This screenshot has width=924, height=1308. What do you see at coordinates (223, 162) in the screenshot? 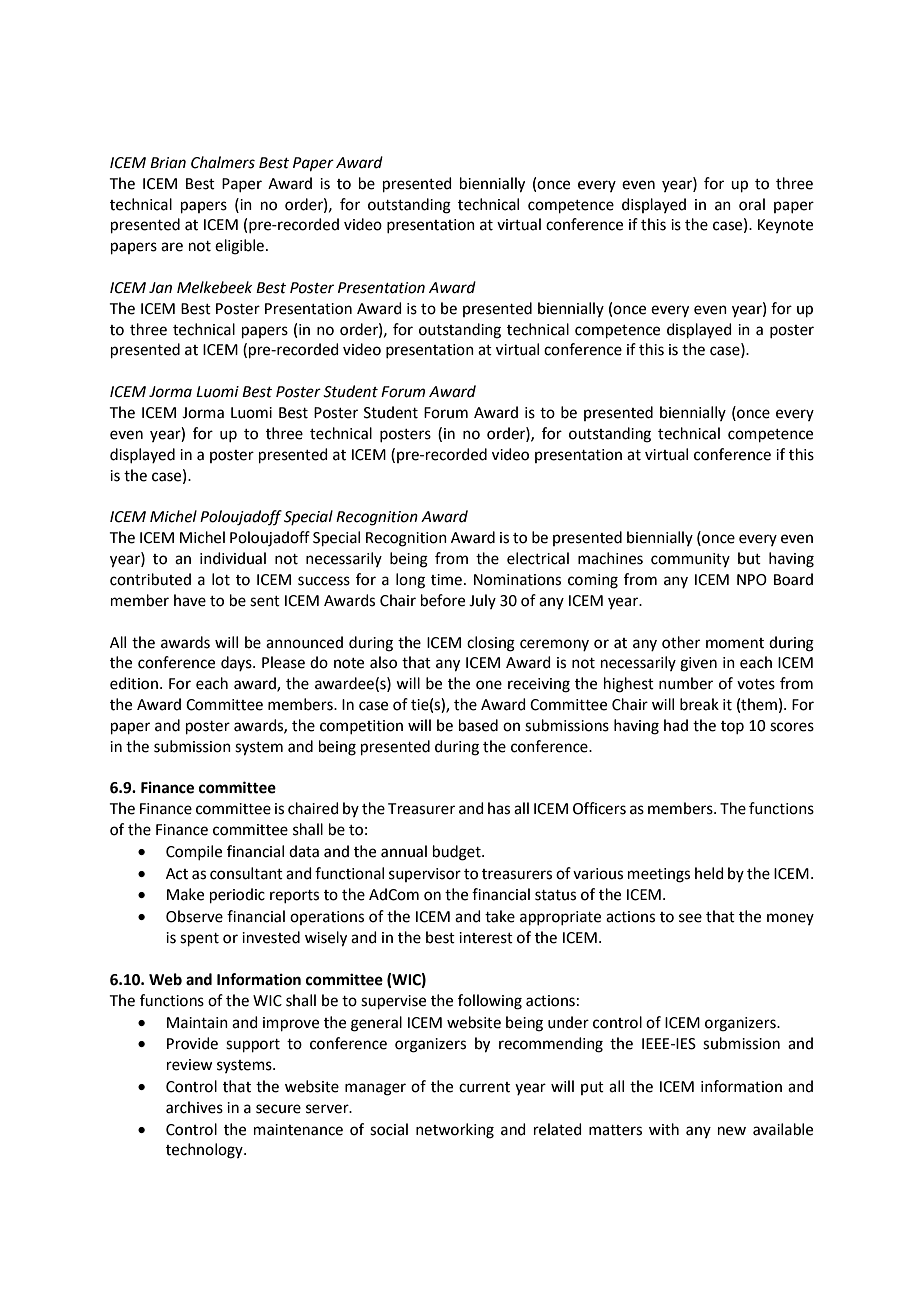
I see `Chalmers` at bounding box center [223, 162].
